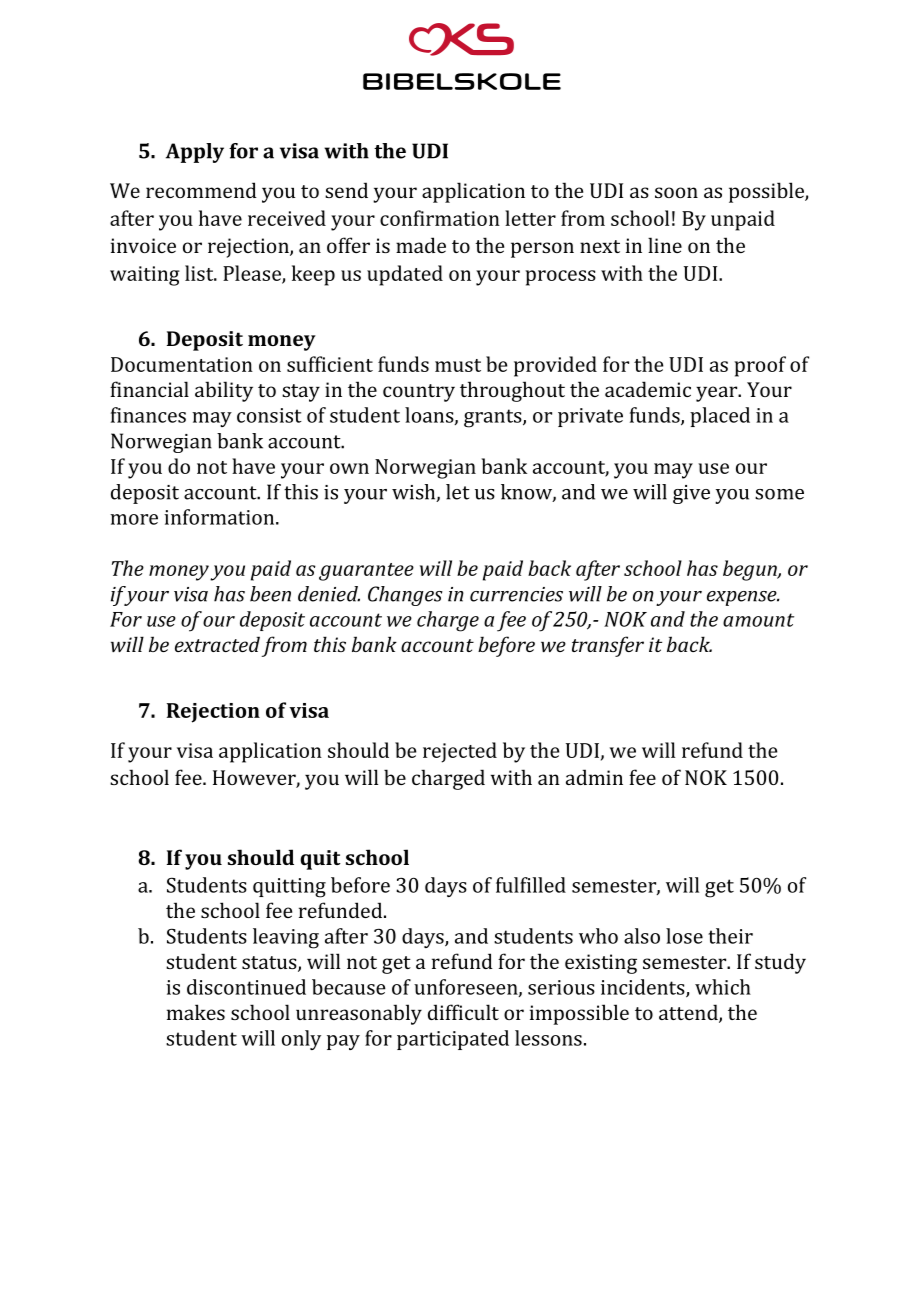  I want to click on difficult, so click(463, 1012).
